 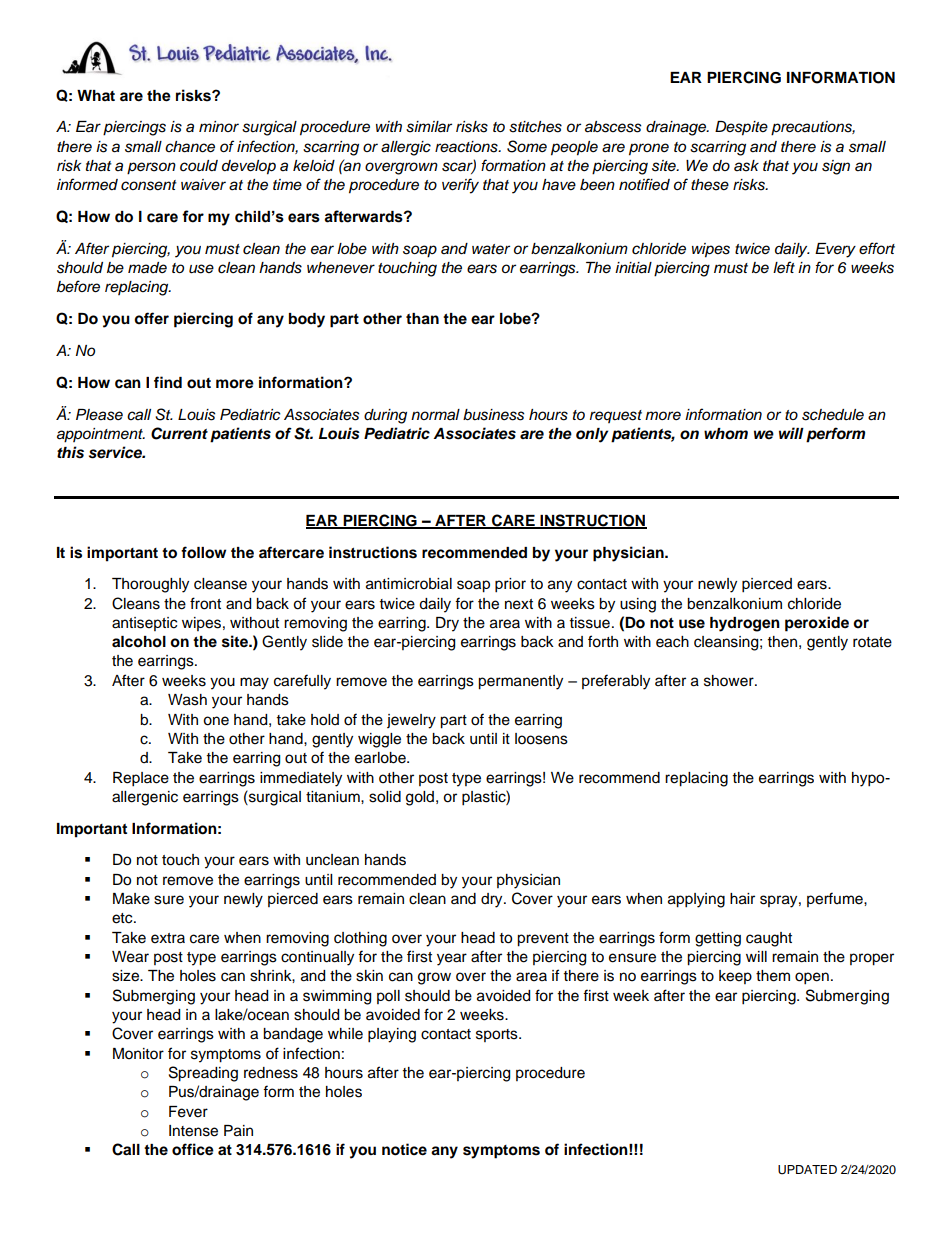 I want to click on antiseptic, so click(x=144, y=624).
